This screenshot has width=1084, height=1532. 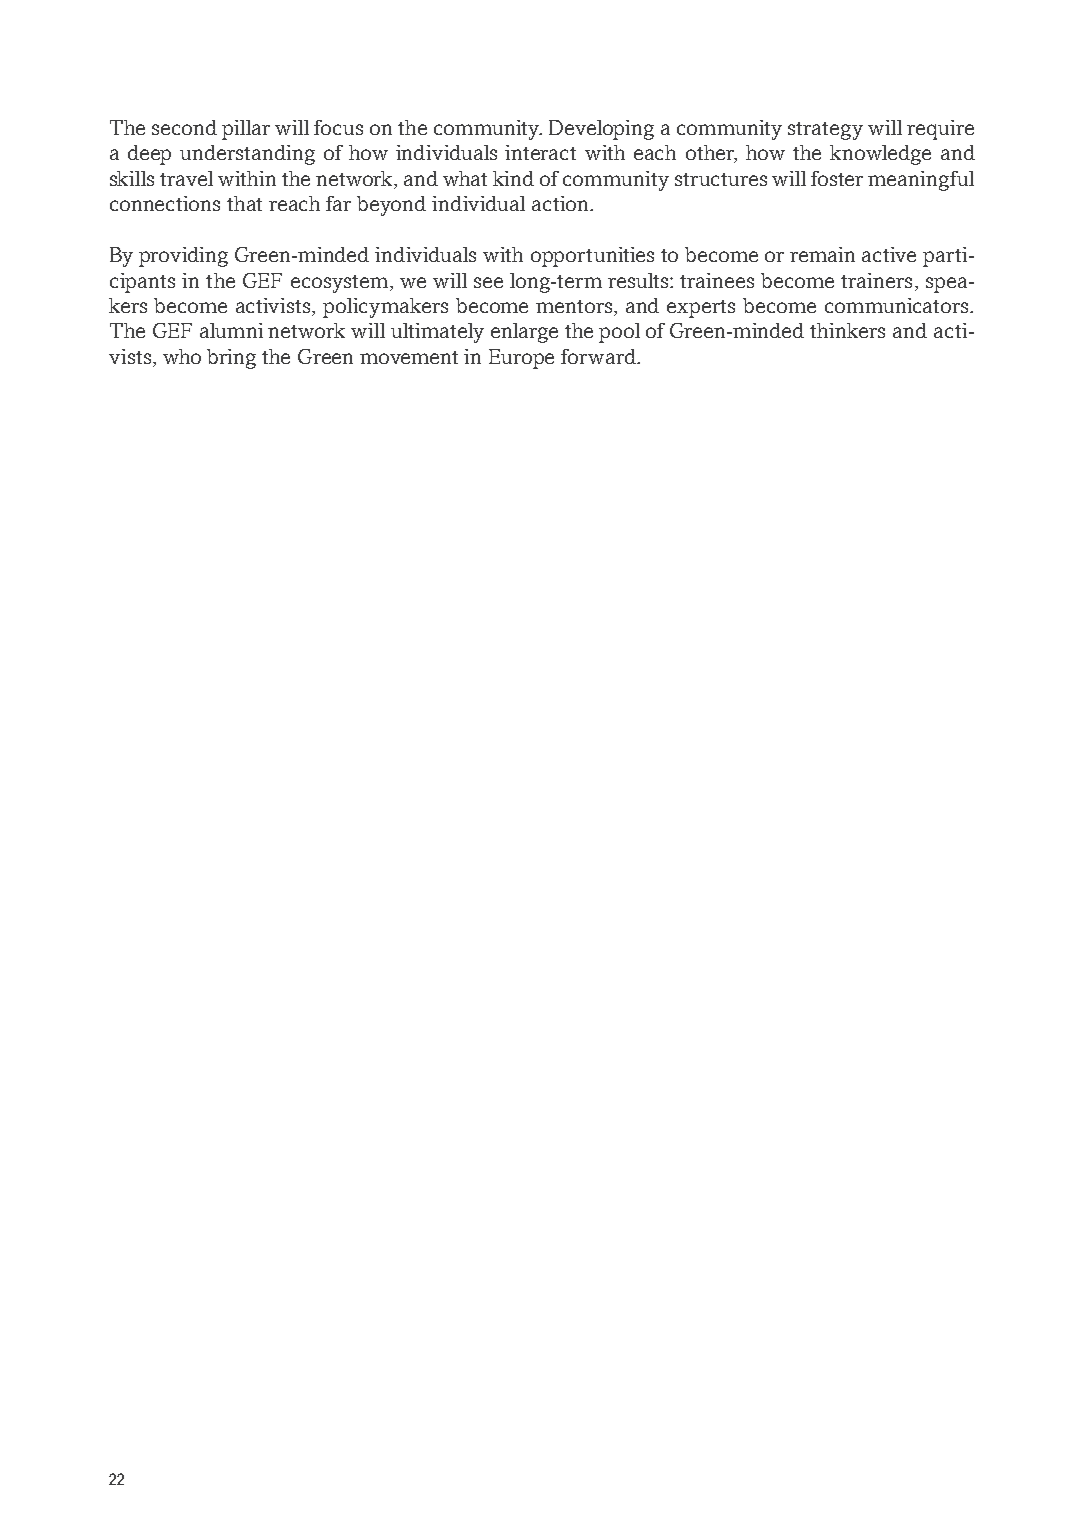 What do you see at coordinates (183, 257) in the screenshot?
I see `providing` at bounding box center [183, 257].
